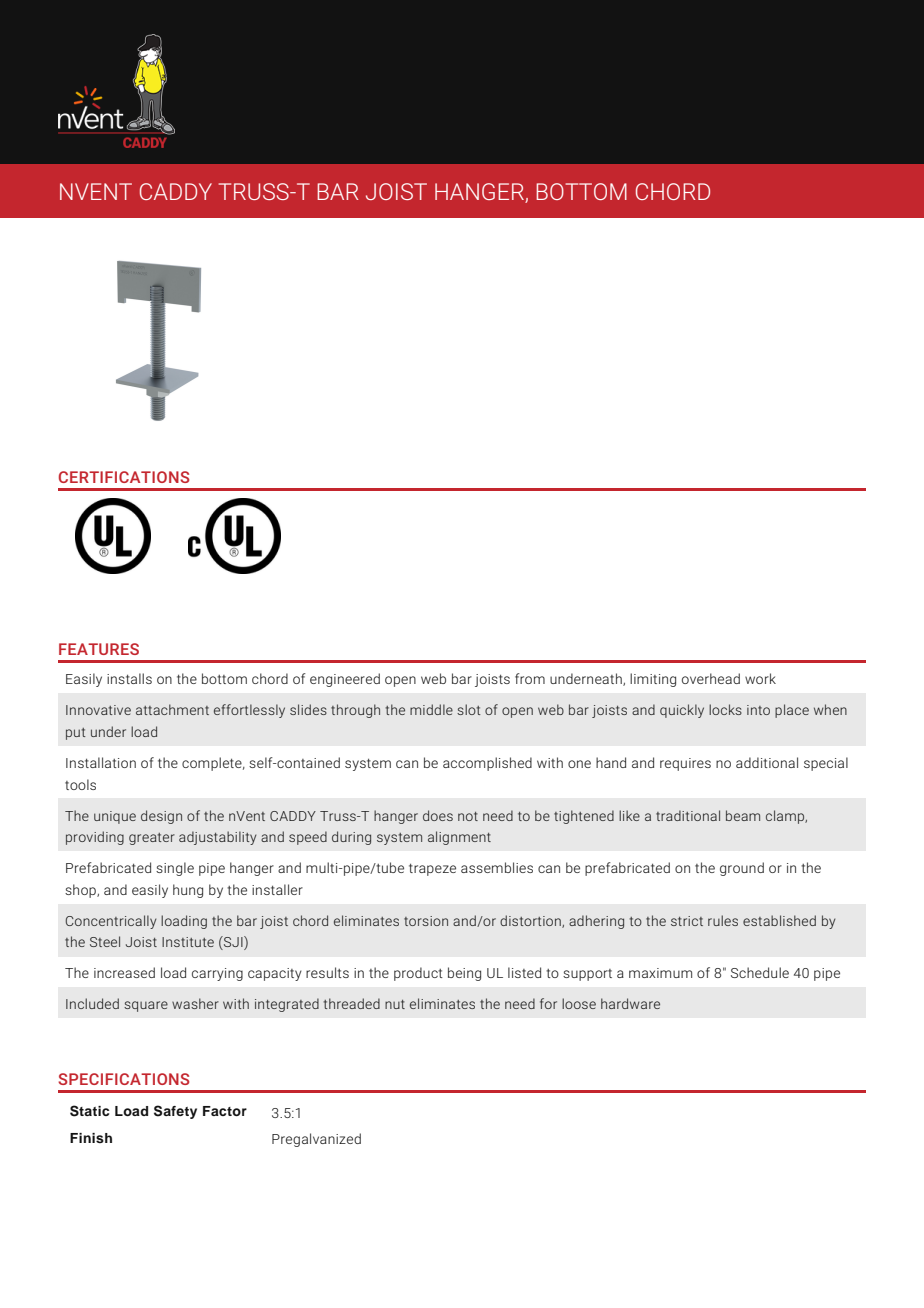 Image resolution: width=924 pixels, height=1308 pixels. What do you see at coordinates (725, 709) in the page?
I see `locks` at bounding box center [725, 709].
